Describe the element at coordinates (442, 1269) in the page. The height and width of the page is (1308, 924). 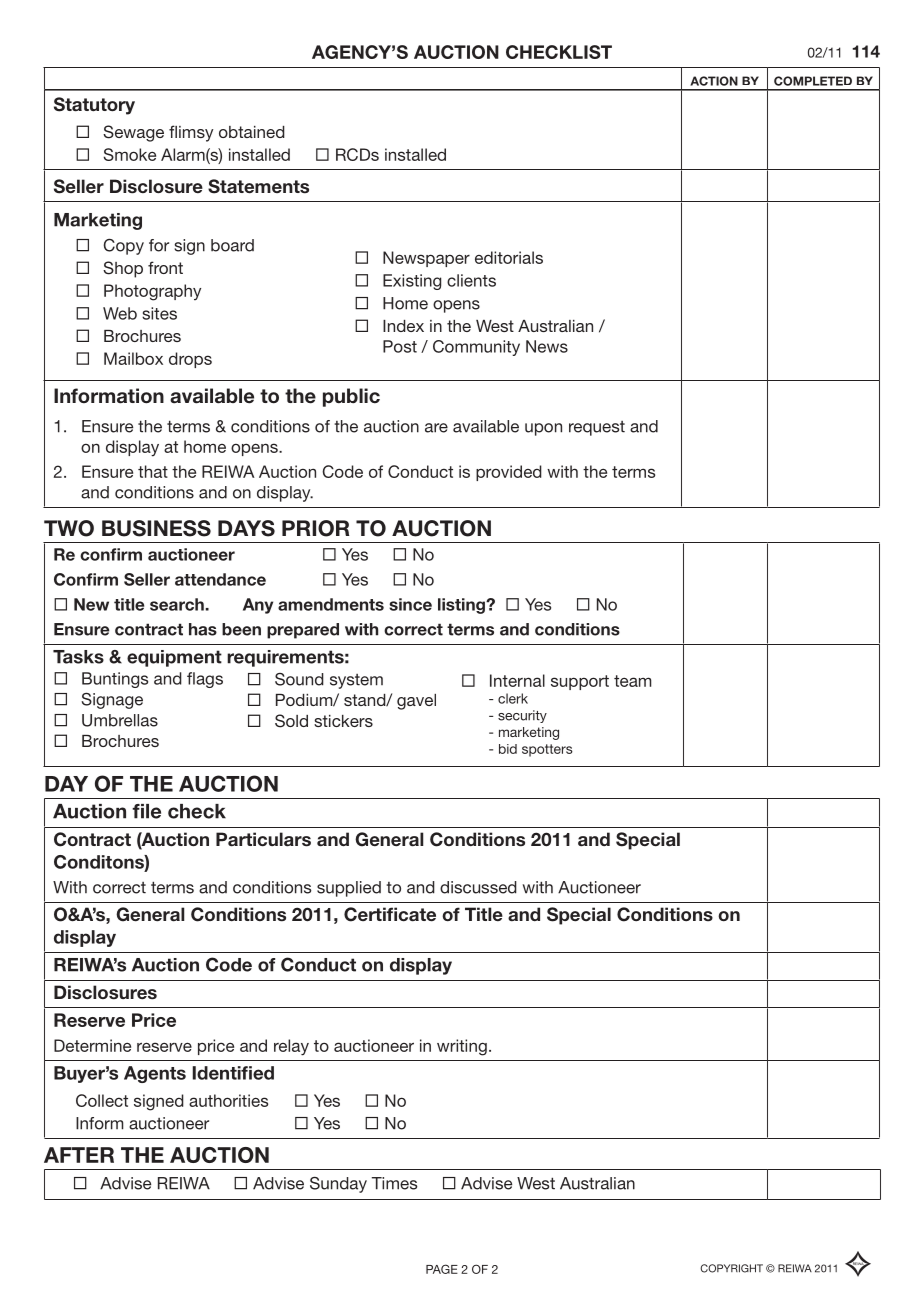
I see `PAGE` at that location.
